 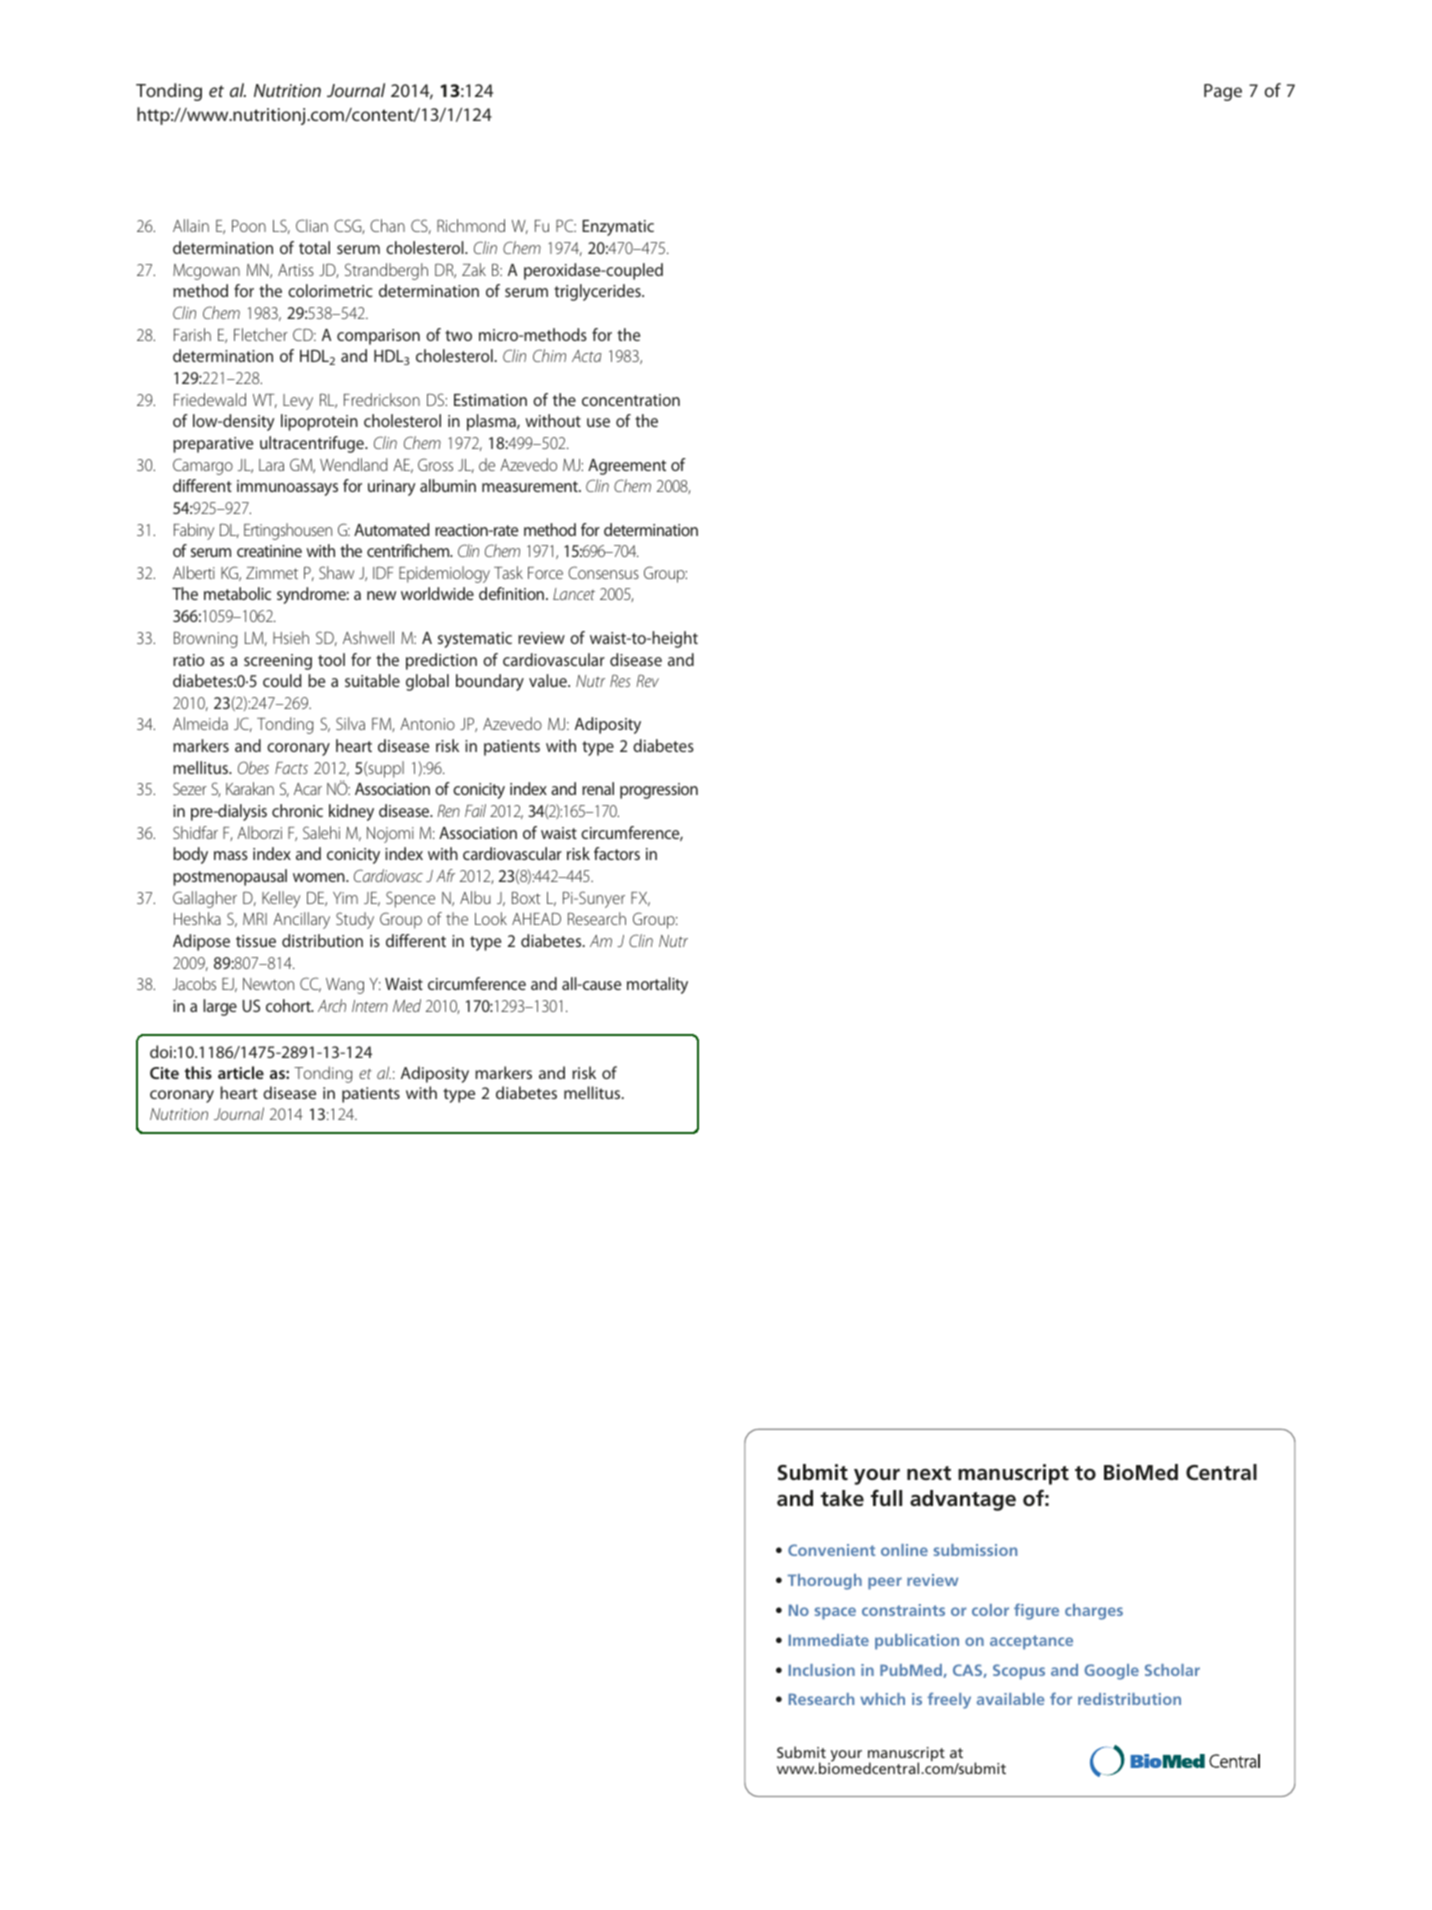 What do you see at coordinates (822, 1670) in the document?
I see `Inclusion` at bounding box center [822, 1670].
